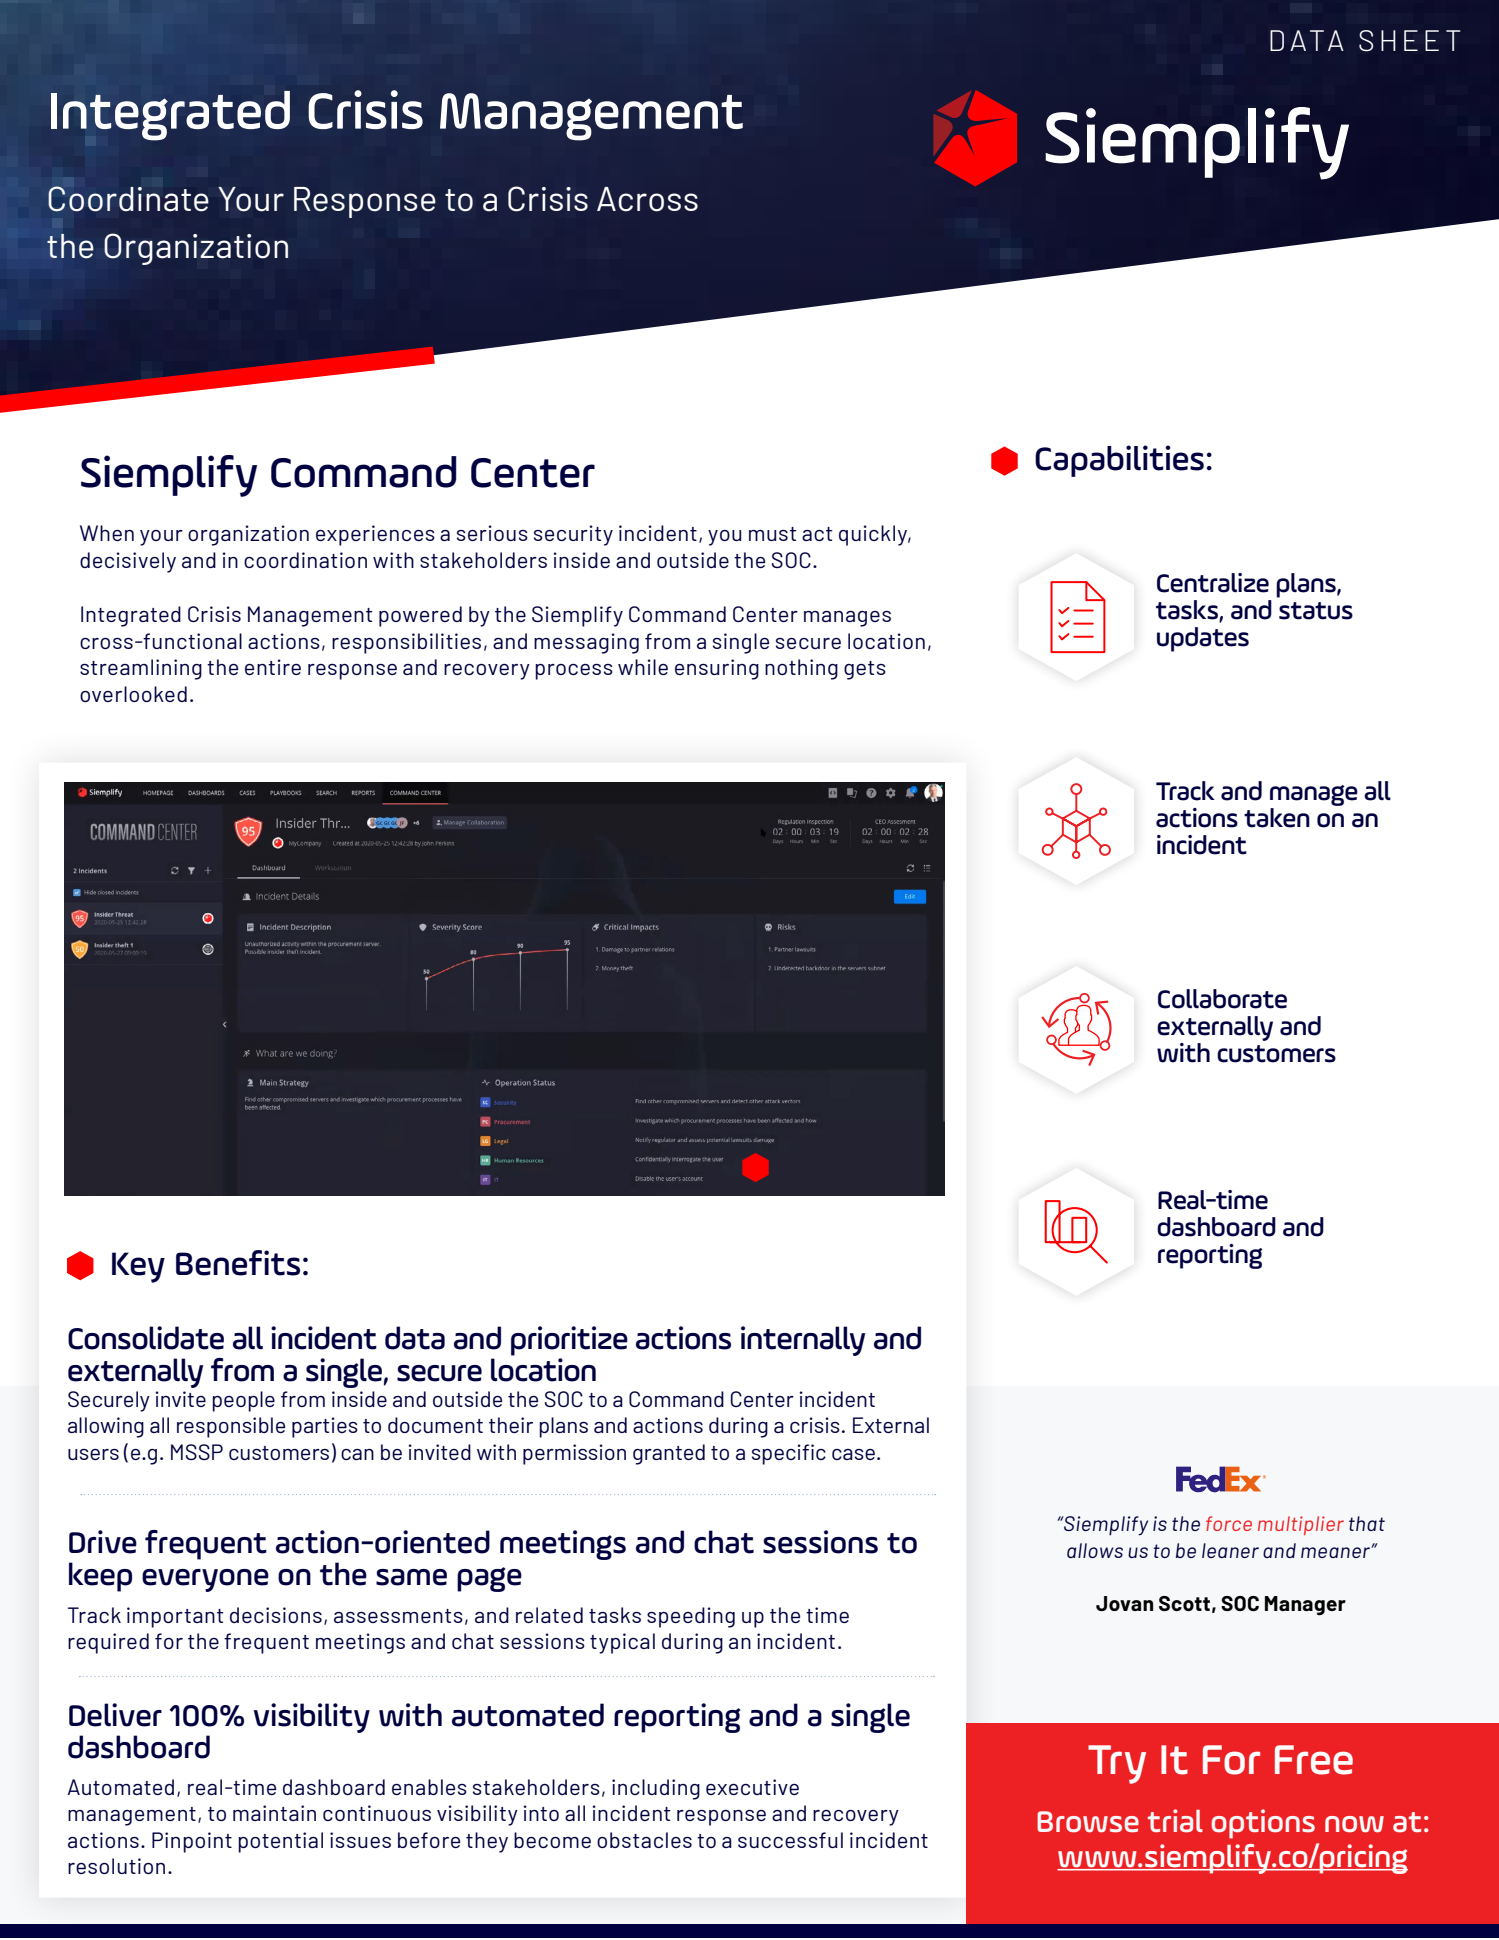 The height and width of the screenshot is (1940, 1499). I want to click on Coordinate, so click(128, 199).
